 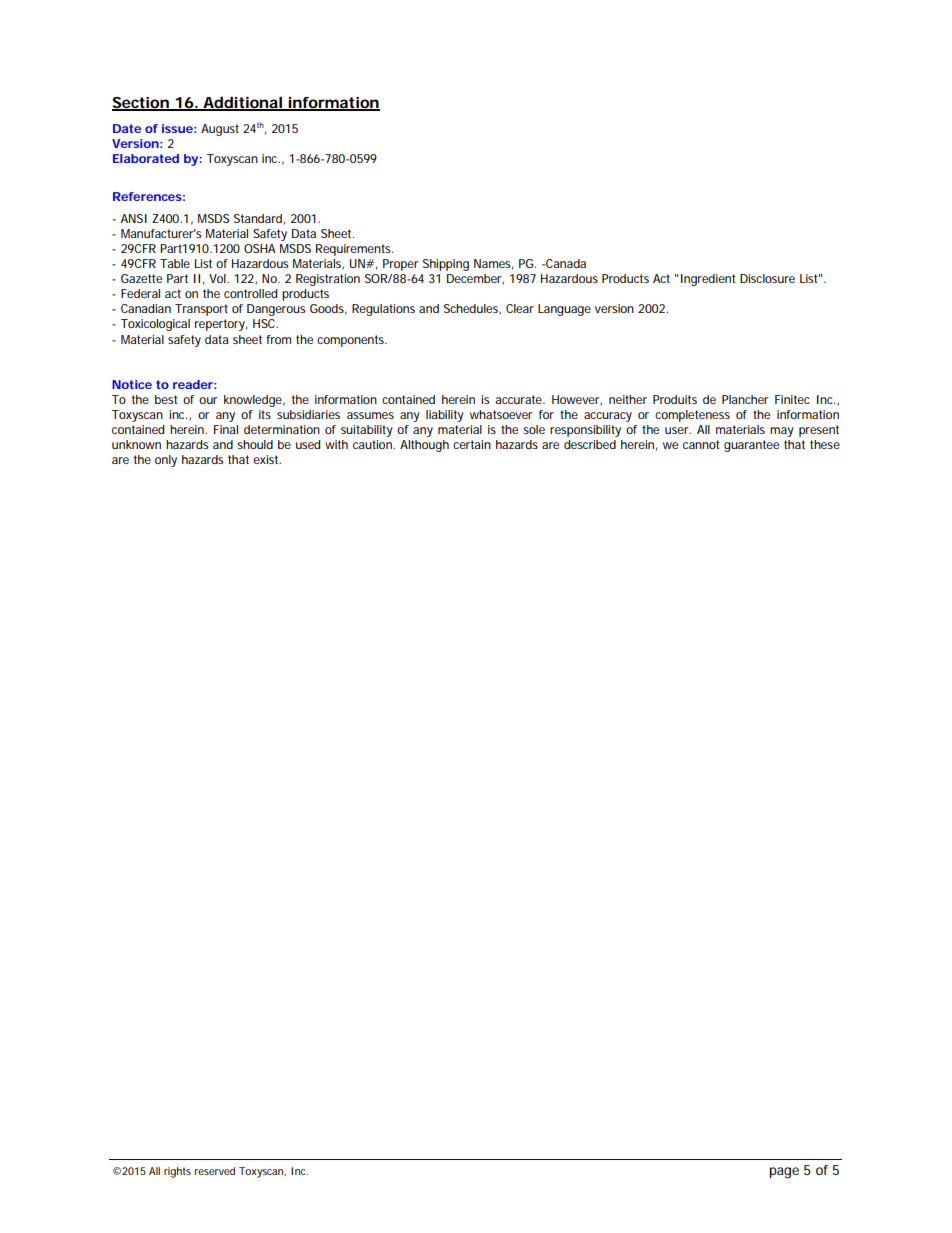 What do you see at coordinates (215, 1171) in the screenshot?
I see `reserved` at bounding box center [215, 1171].
